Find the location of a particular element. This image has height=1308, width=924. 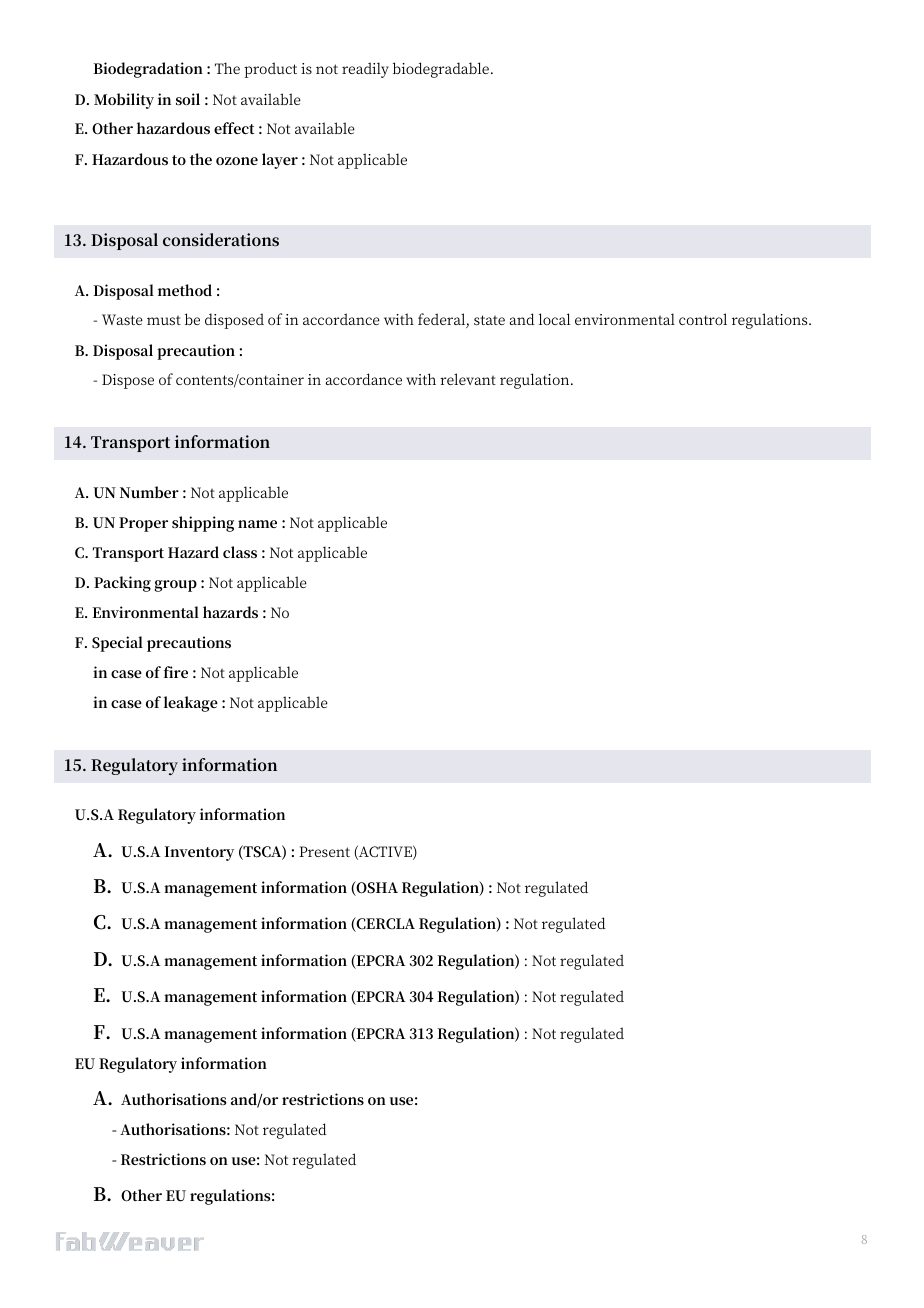

must is located at coordinates (164, 320).
